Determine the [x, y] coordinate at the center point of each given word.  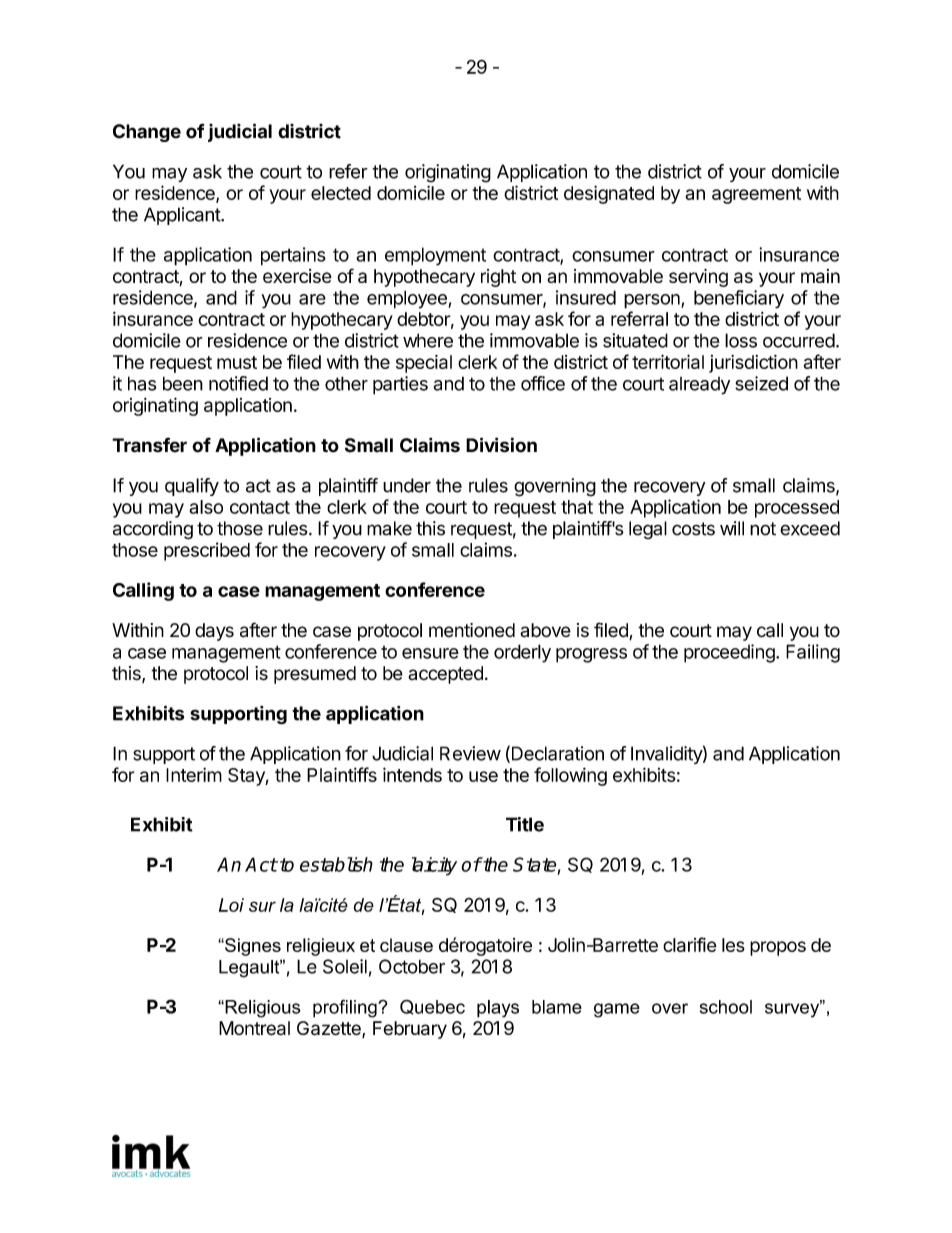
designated [609, 194]
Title [525, 824]
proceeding [730, 653]
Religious [262, 1009]
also [206, 507]
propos [778, 948]
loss [741, 340]
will [732, 528]
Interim [194, 774]
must [237, 362]
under [407, 485]
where [428, 340]
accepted [445, 675]
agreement [756, 195]
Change [147, 133]
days [214, 632]
